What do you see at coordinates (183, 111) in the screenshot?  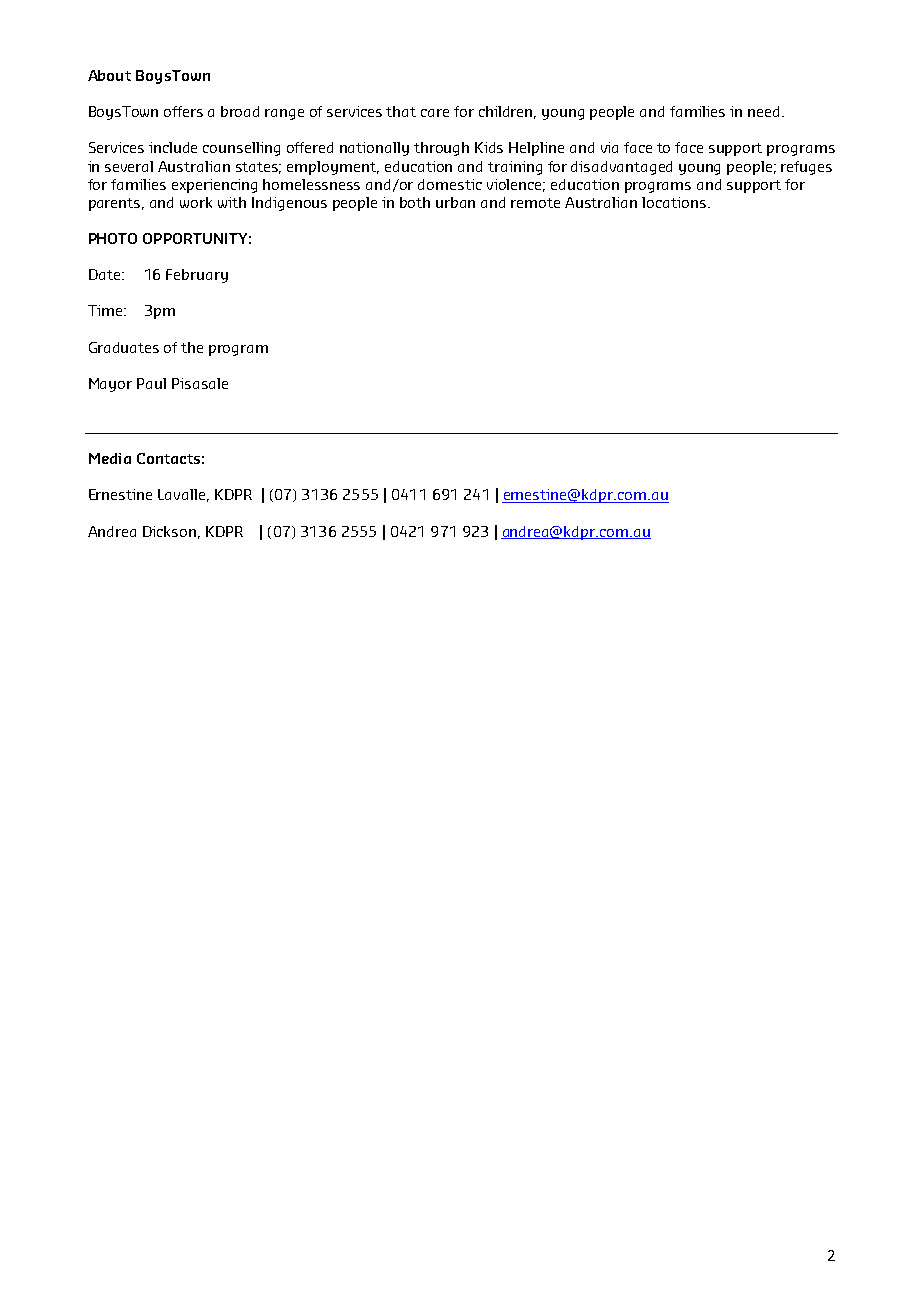 I see `offers` at bounding box center [183, 111].
